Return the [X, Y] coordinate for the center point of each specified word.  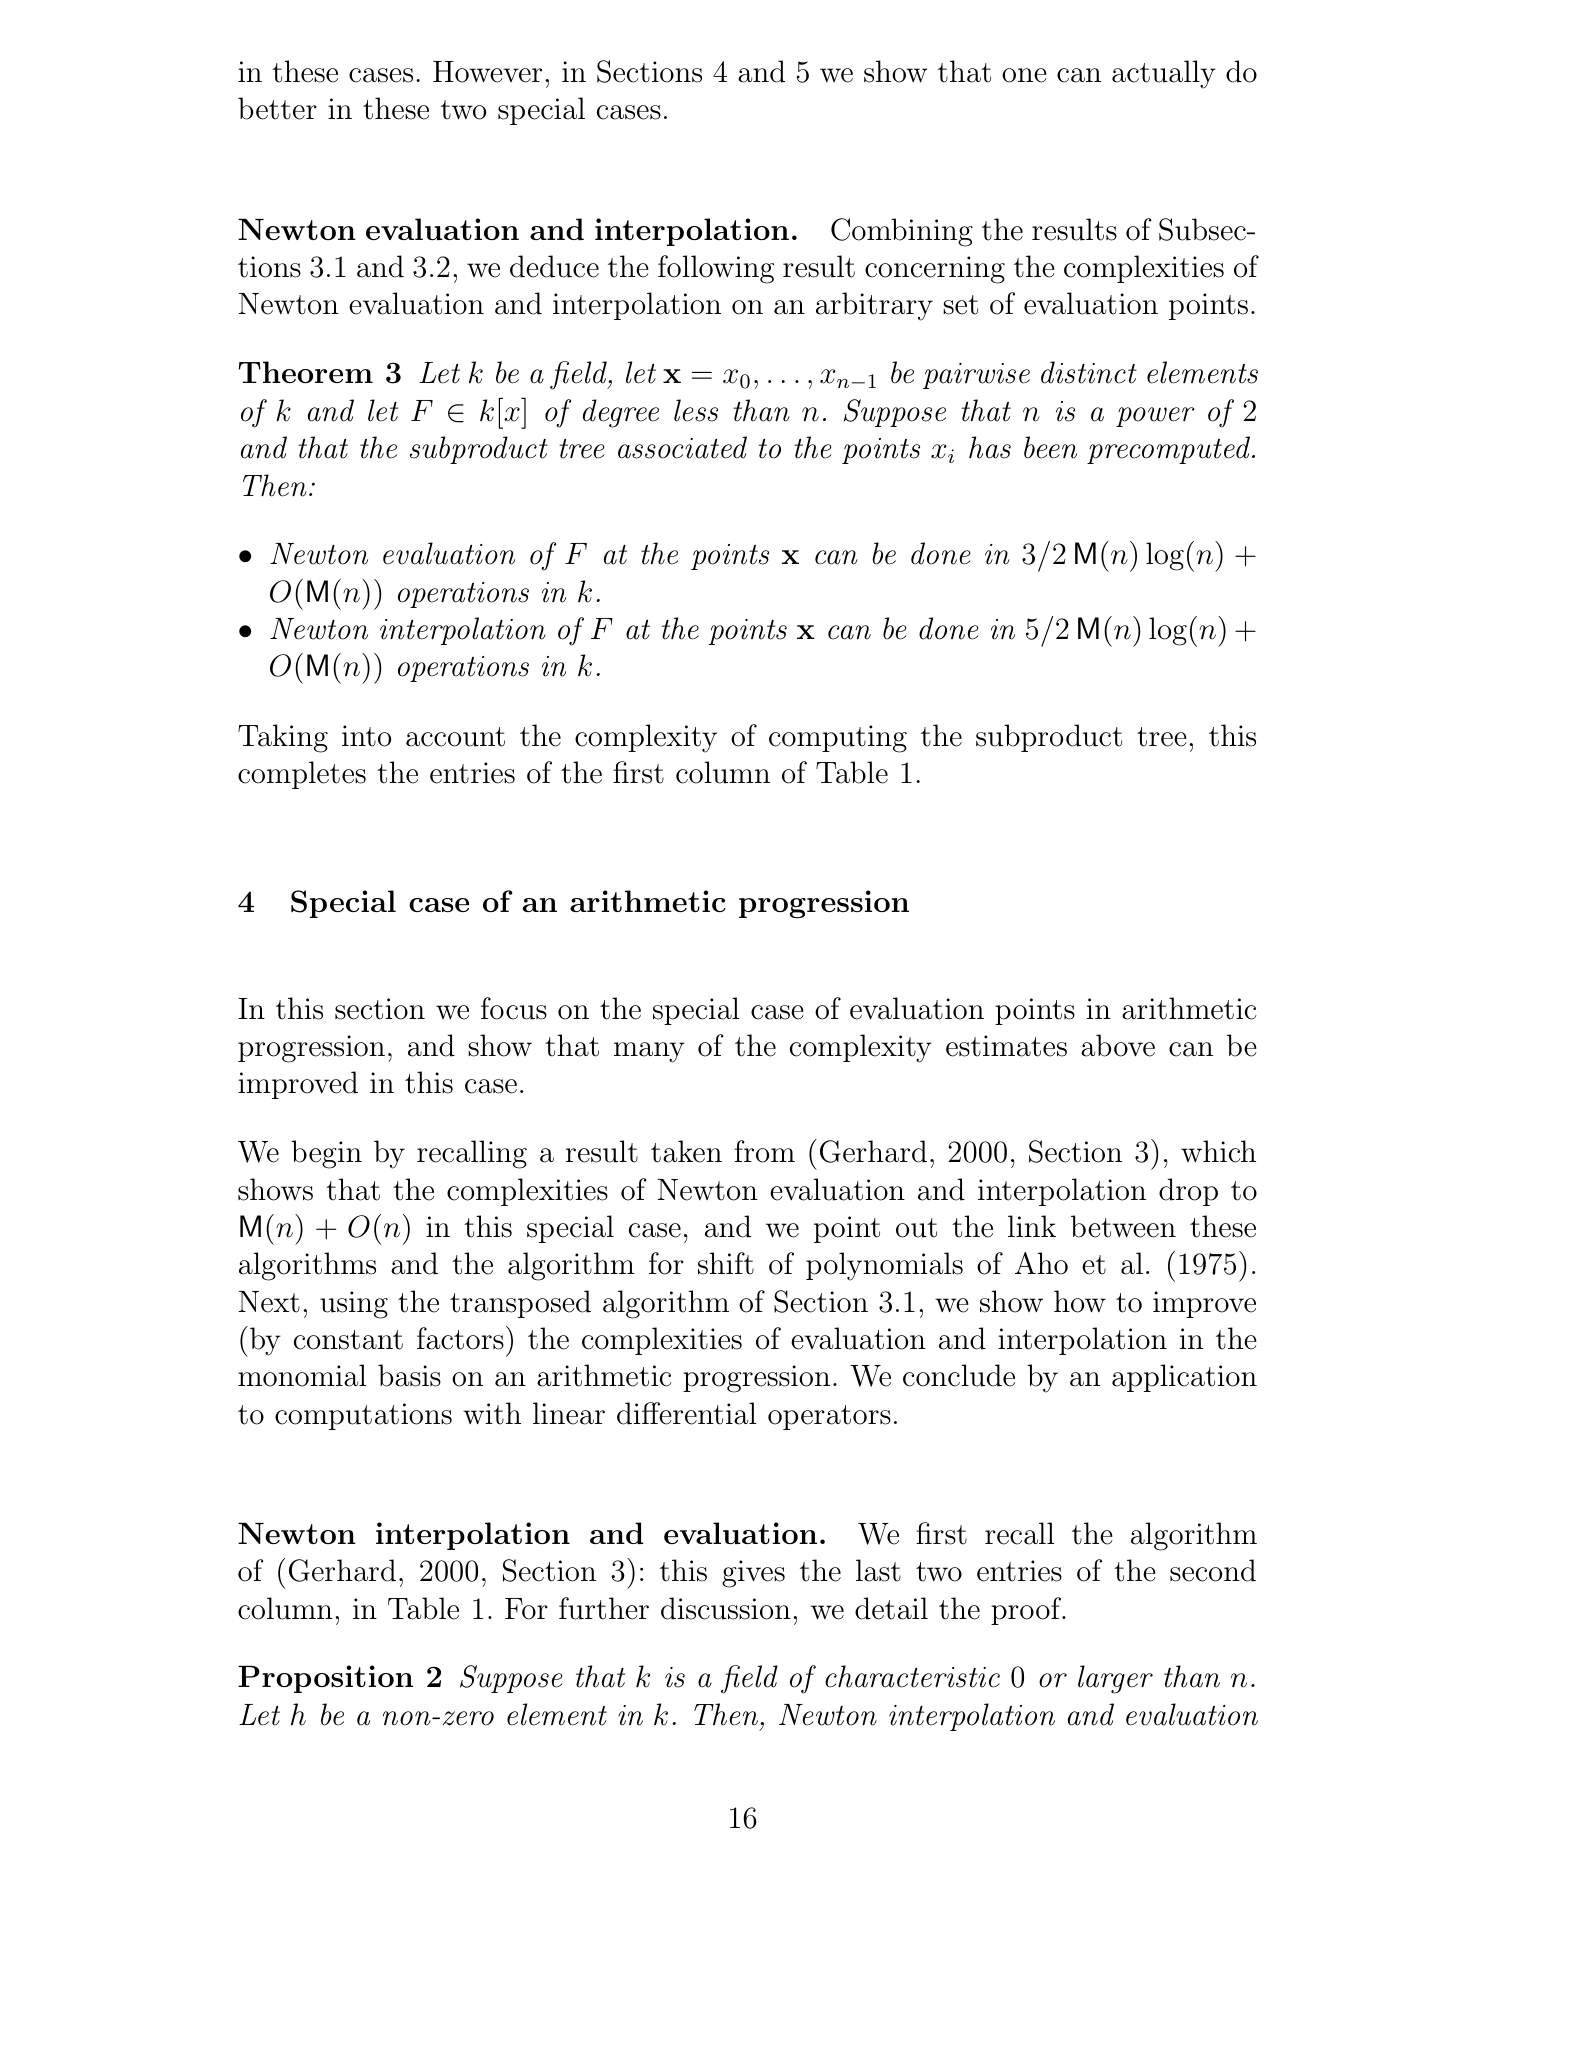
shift [726, 1263]
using [354, 1305]
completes [302, 775]
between [1123, 1226]
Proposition [325, 1679]
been [1050, 447]
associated [682, 447]
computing [838, 739]
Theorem [306, 372]
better [277, 108]
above [1118, 1045]
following [716, 269]
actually [1164, 74]
